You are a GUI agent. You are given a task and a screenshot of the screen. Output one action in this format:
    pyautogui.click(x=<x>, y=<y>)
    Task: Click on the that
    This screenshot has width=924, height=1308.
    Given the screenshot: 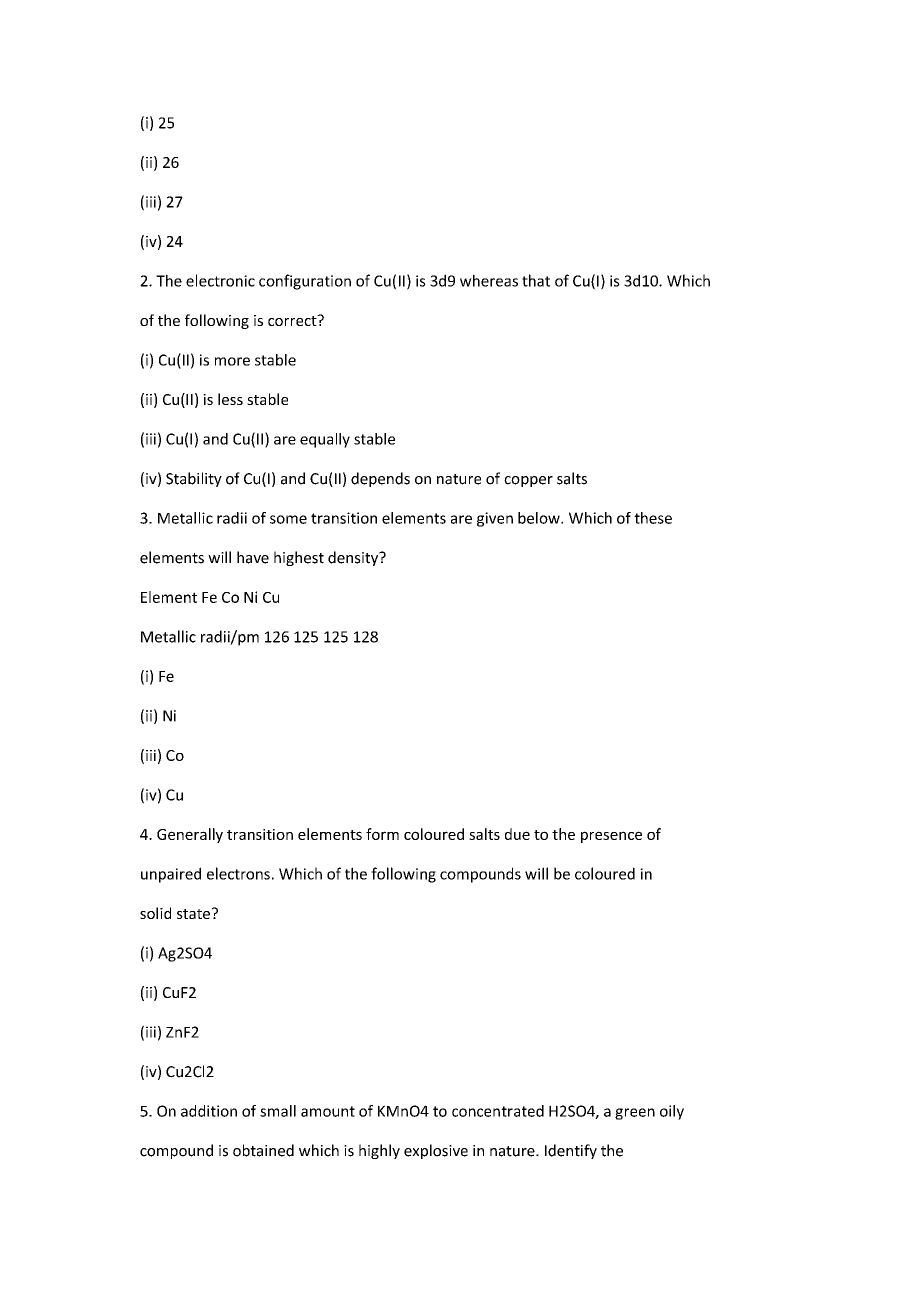 What is the action you would take?
    pyautogui.click(x=536, y=280)
